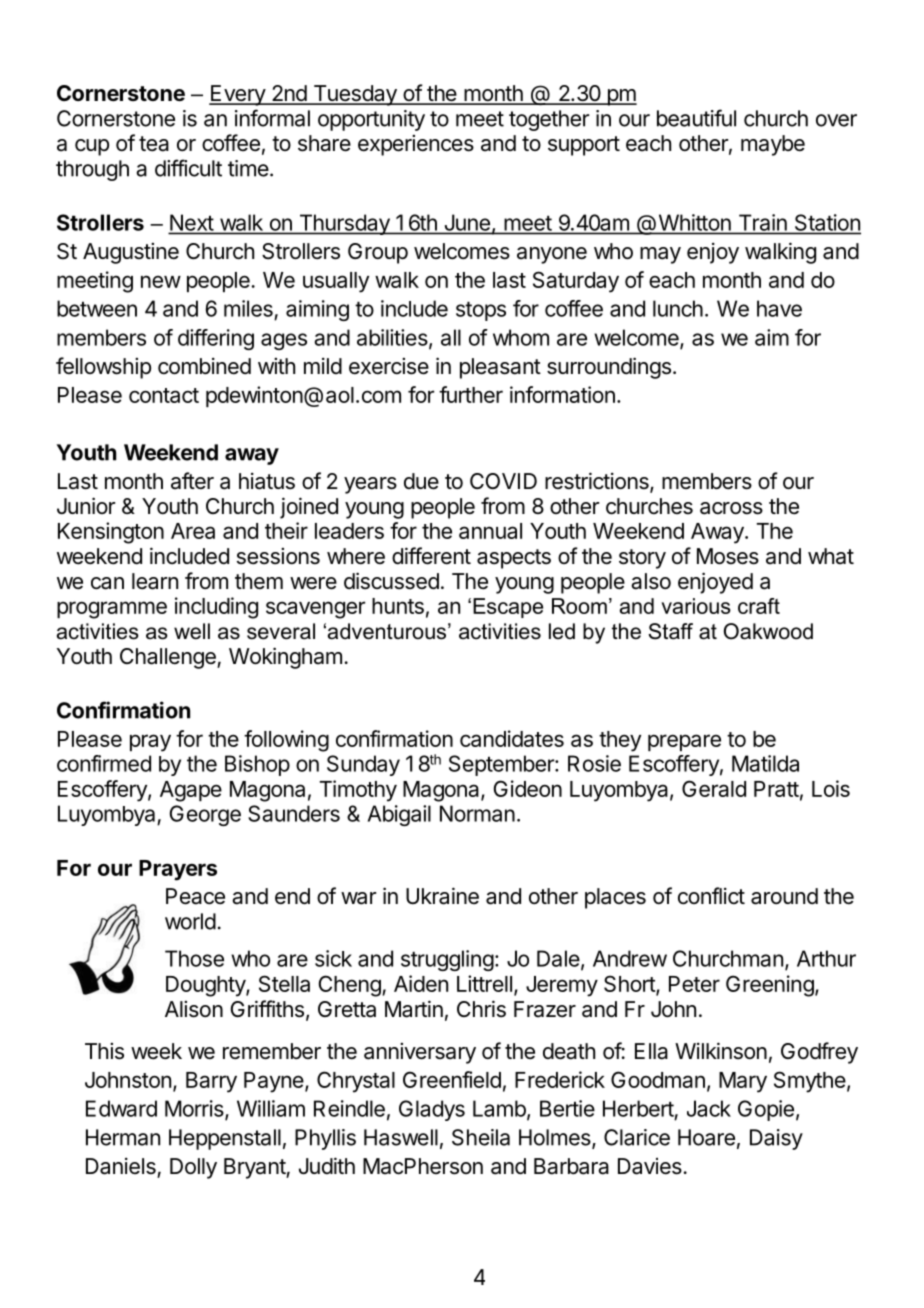 The image size is (924, 1308). Describe the element at coordinates (477, 813) in the screenshot. I see `Norman` at that location.
